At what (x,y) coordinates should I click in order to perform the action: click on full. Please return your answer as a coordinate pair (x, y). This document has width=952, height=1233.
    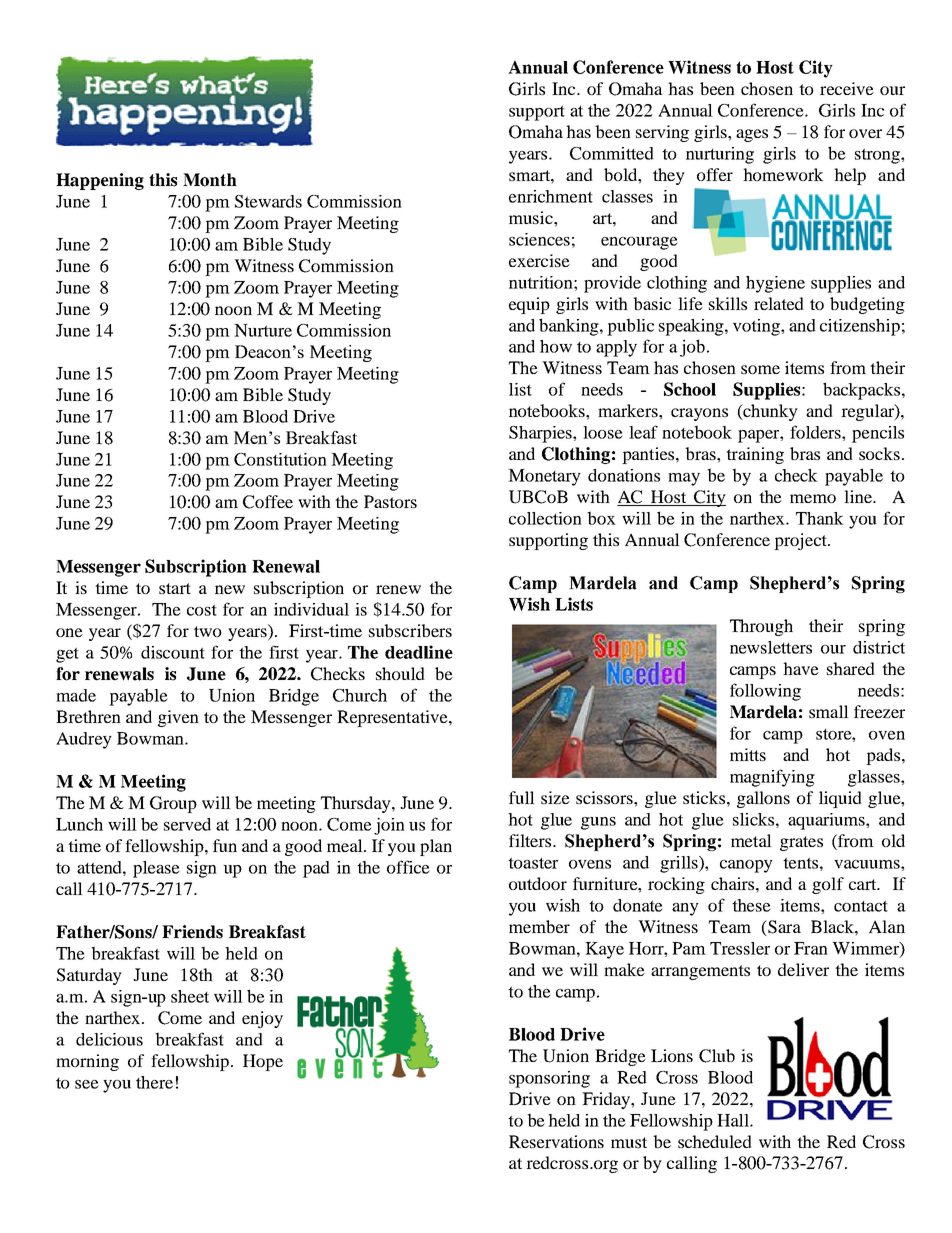
    Looking at the image, I should click on (522, 797).
